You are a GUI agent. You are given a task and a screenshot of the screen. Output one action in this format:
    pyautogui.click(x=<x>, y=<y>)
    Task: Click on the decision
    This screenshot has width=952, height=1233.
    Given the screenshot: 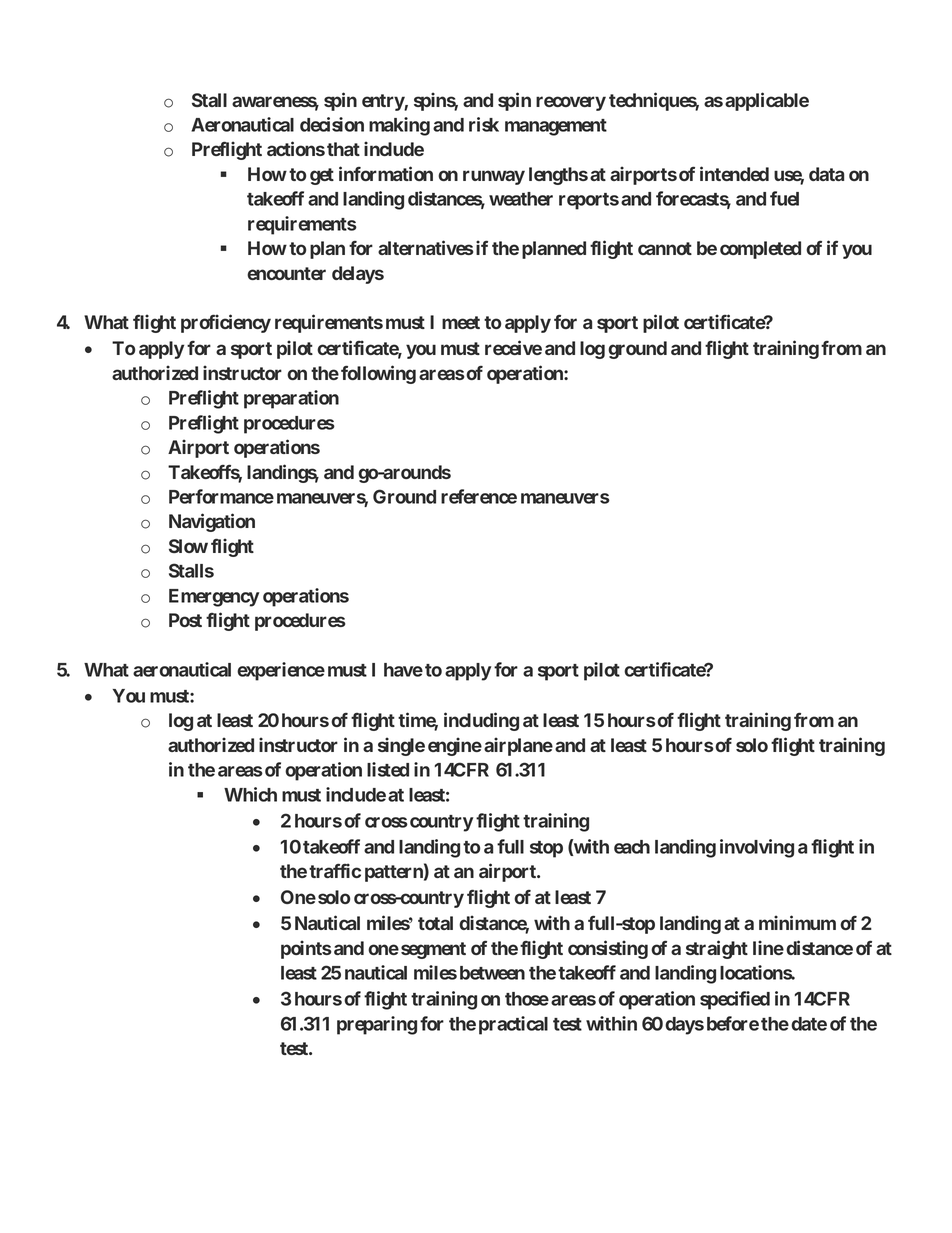 What is the action you would take?
    pyautogui.click(x=332, y=124)
